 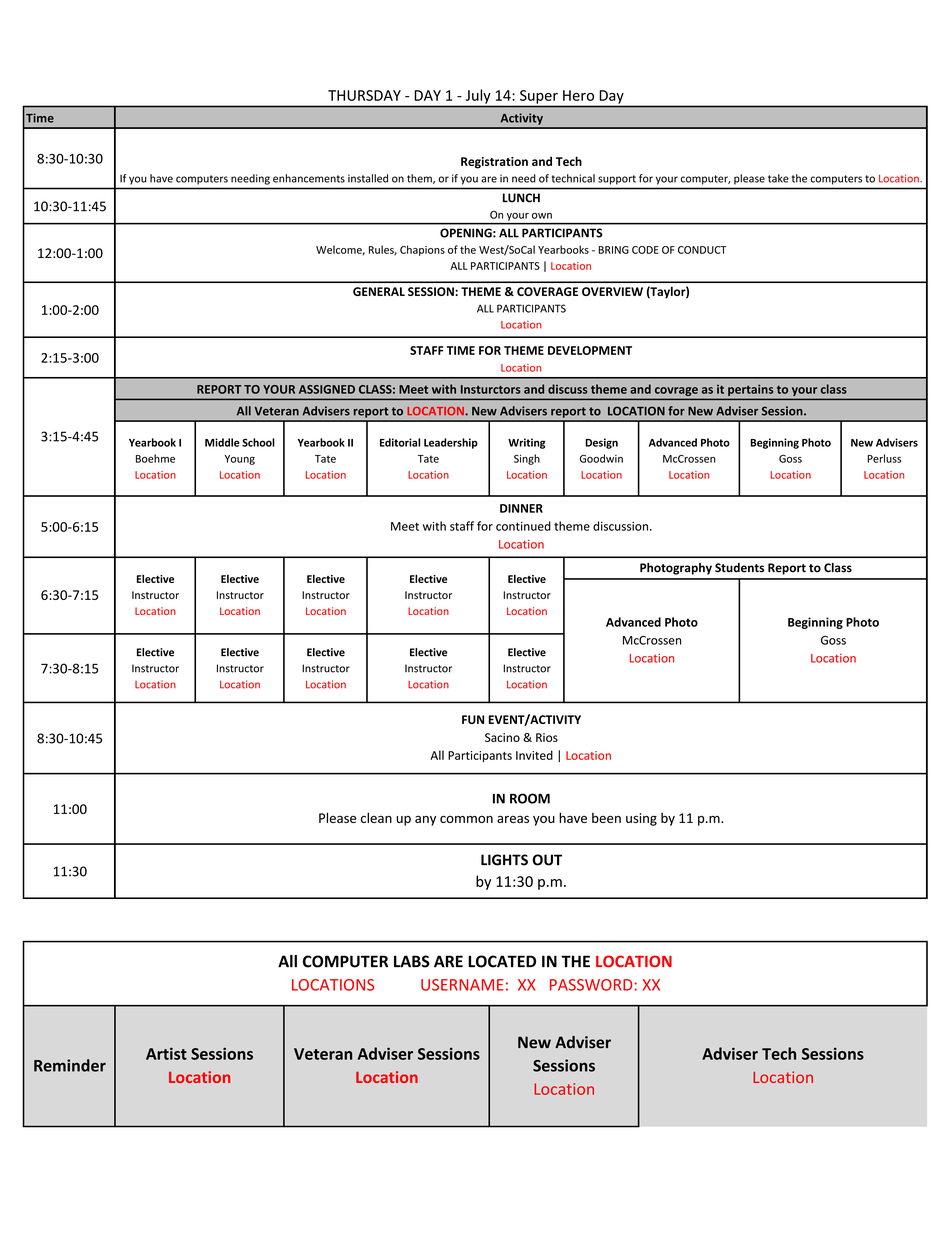 I want to click on pertains, so click(x=750, y=390).
